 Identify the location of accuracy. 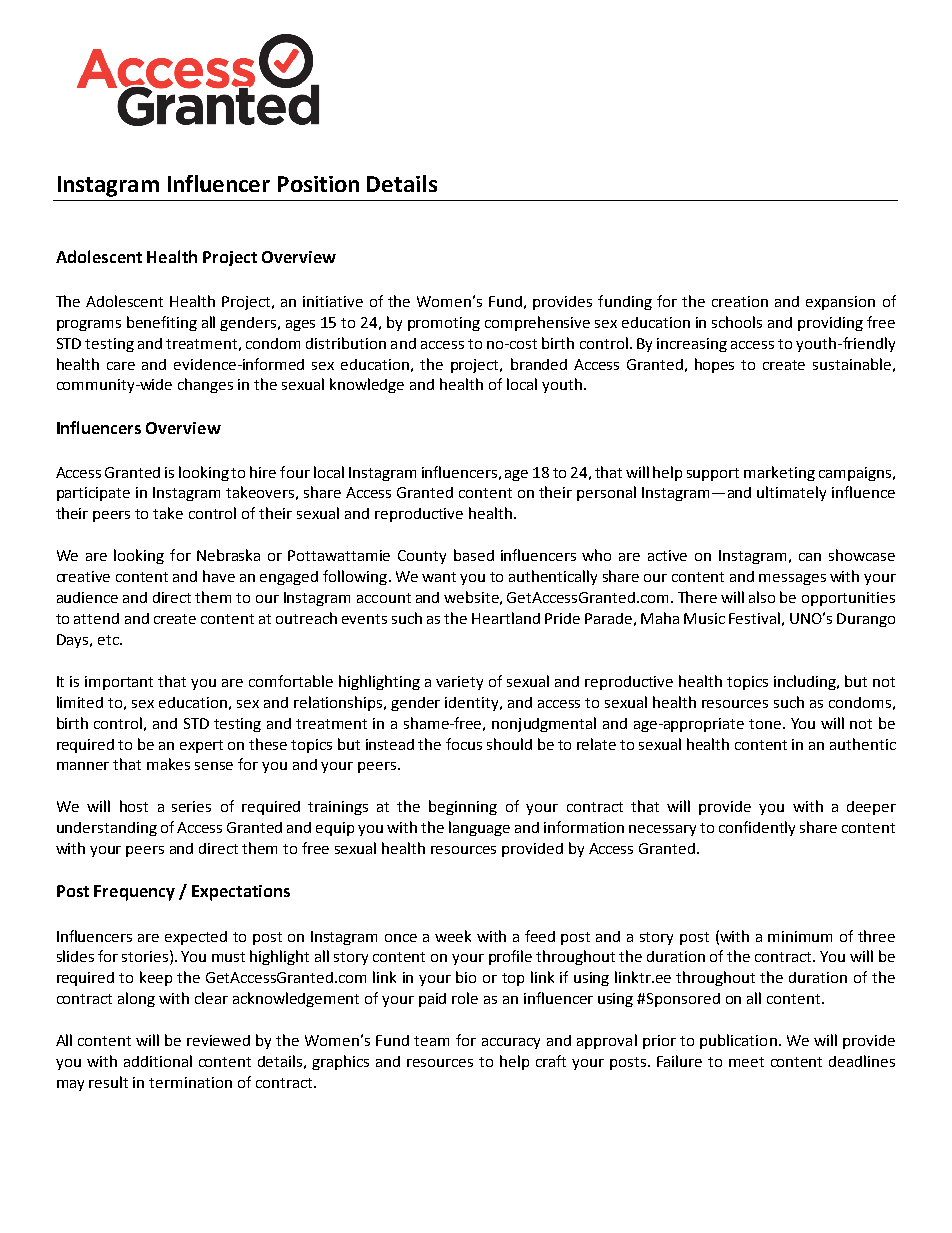
(511, 1043).
